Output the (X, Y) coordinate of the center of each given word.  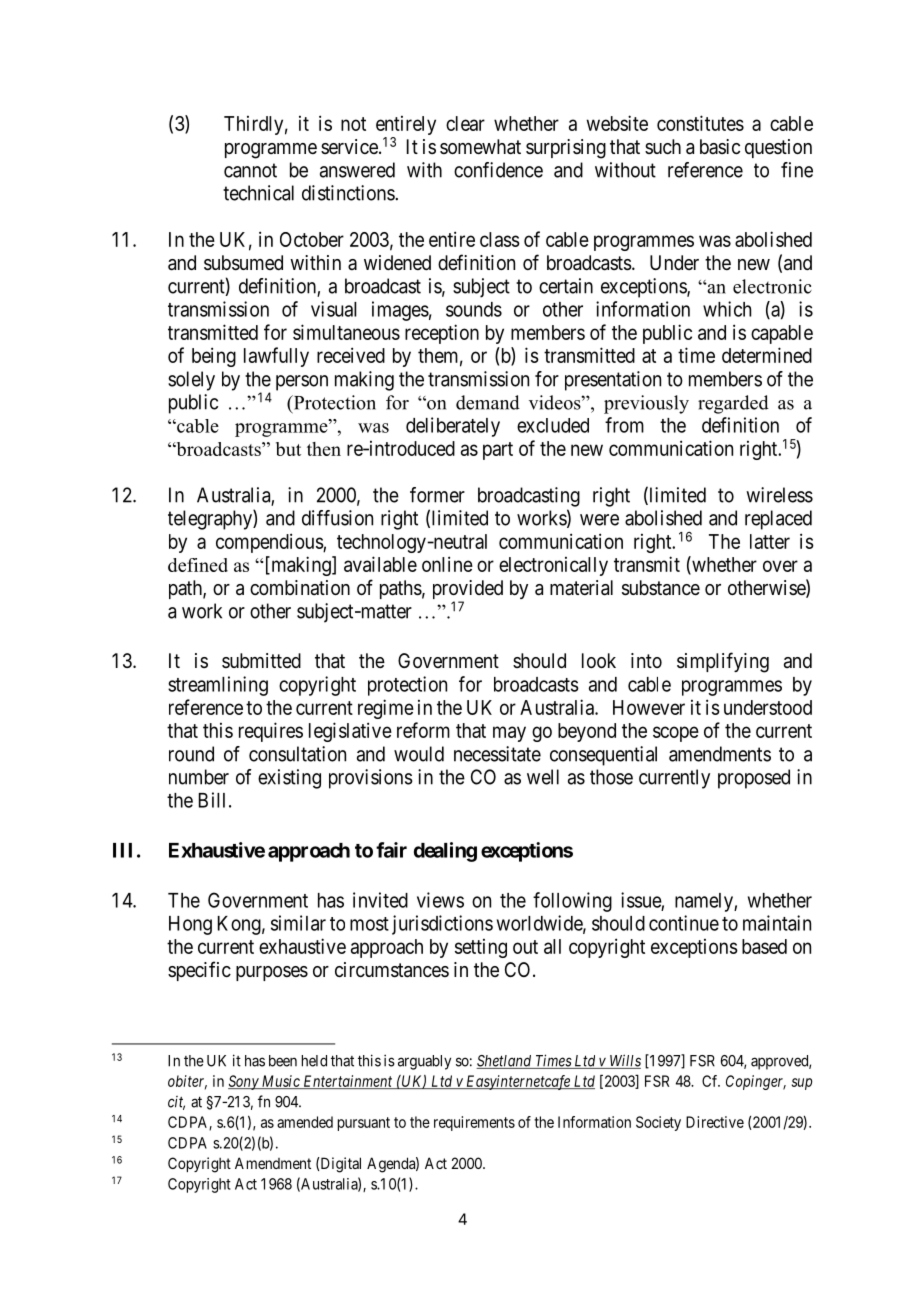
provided (468, 591)
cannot (250, 170)
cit (176, 1103)
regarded (733, 404)
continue (684, 923)
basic (720, 146)
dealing (445, 852)
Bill (212, 800)
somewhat (480, 147)
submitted (261, 660)
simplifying (723, 662)
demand (488, 402)
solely (191, 381)
